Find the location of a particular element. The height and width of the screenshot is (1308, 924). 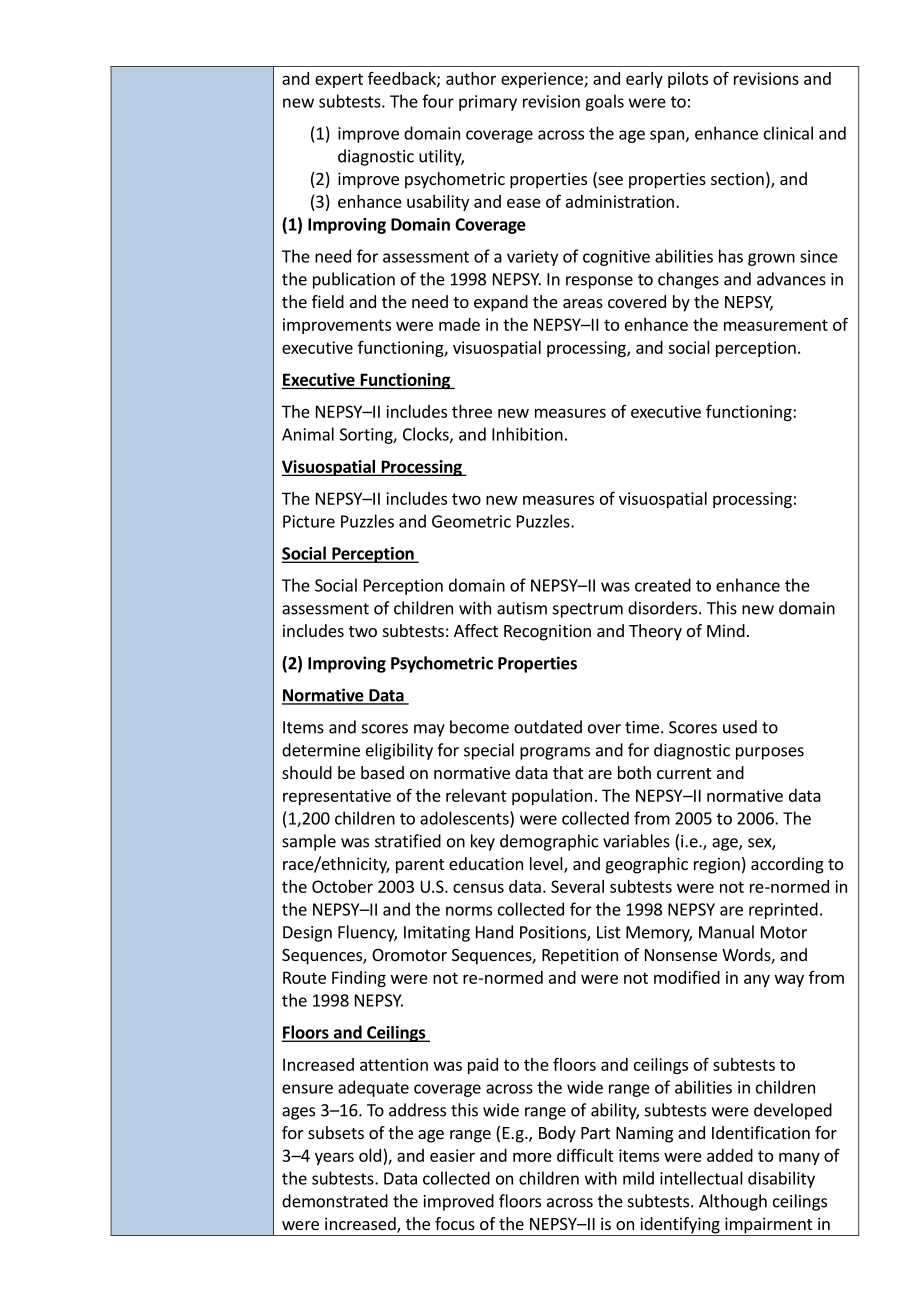

more is located at coordinates (532, 1157).
